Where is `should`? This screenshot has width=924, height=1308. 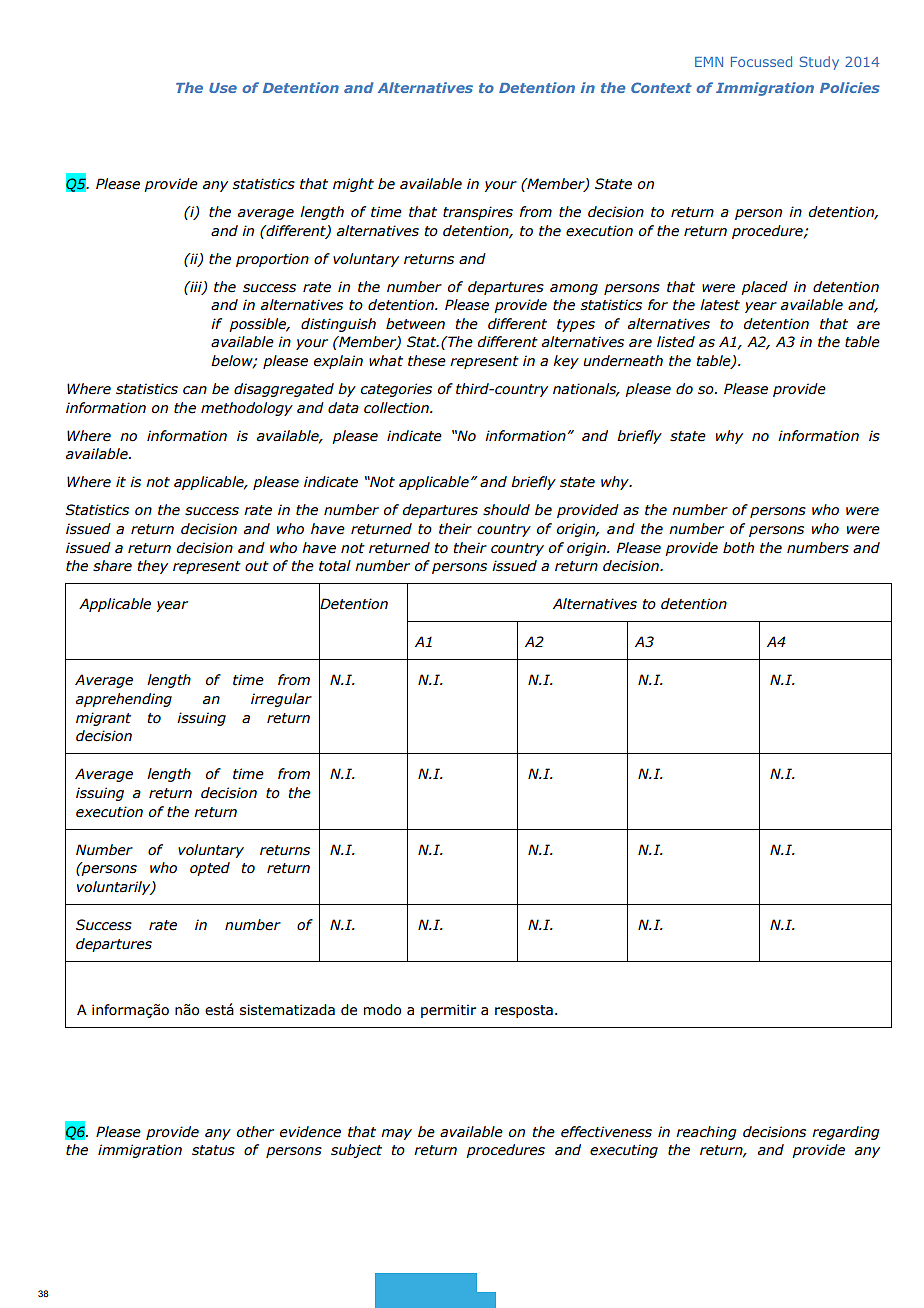 should is located at coordinates (506, 510).
